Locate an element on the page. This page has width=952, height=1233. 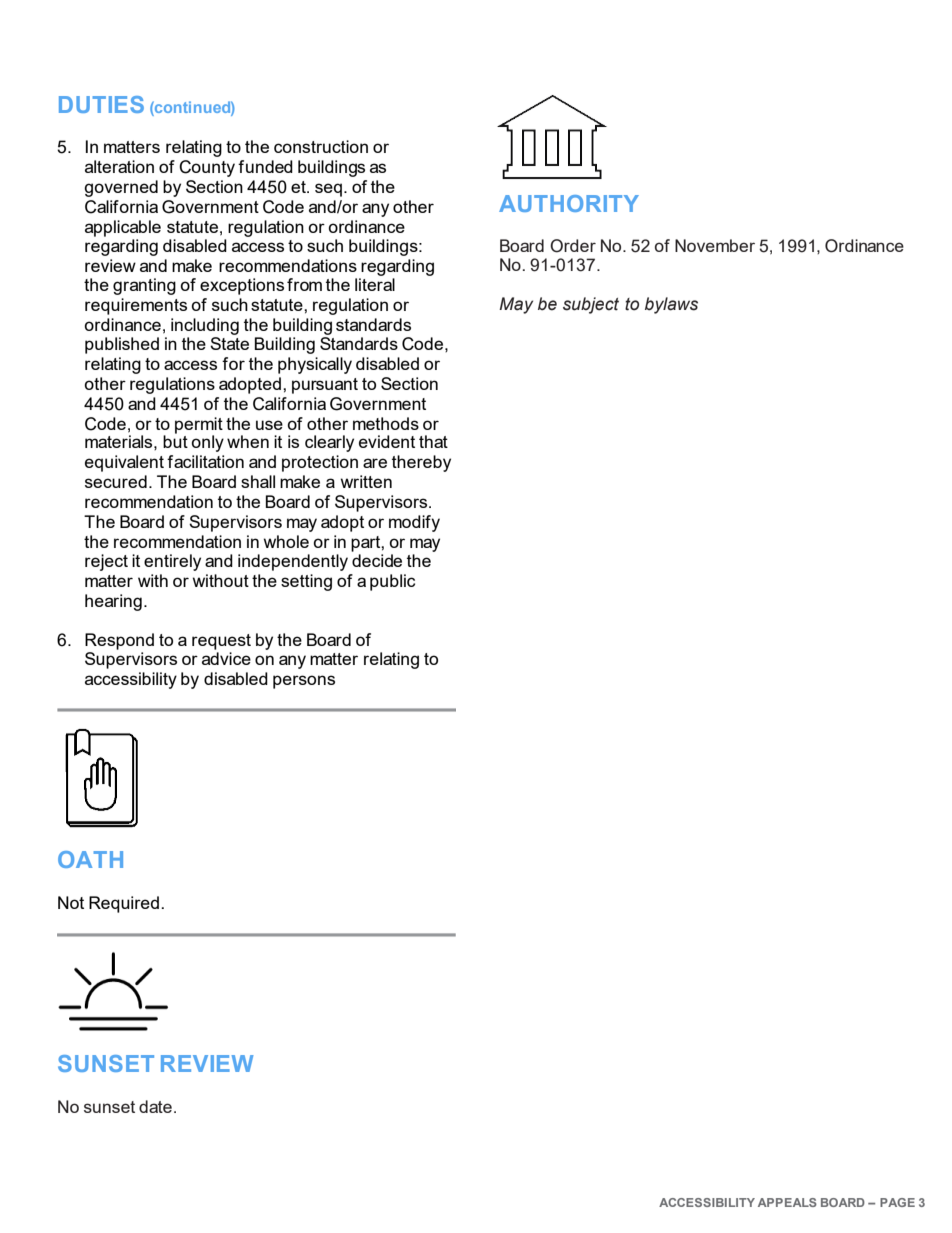
AUTHORITY is located at coordinates (569, 203).
